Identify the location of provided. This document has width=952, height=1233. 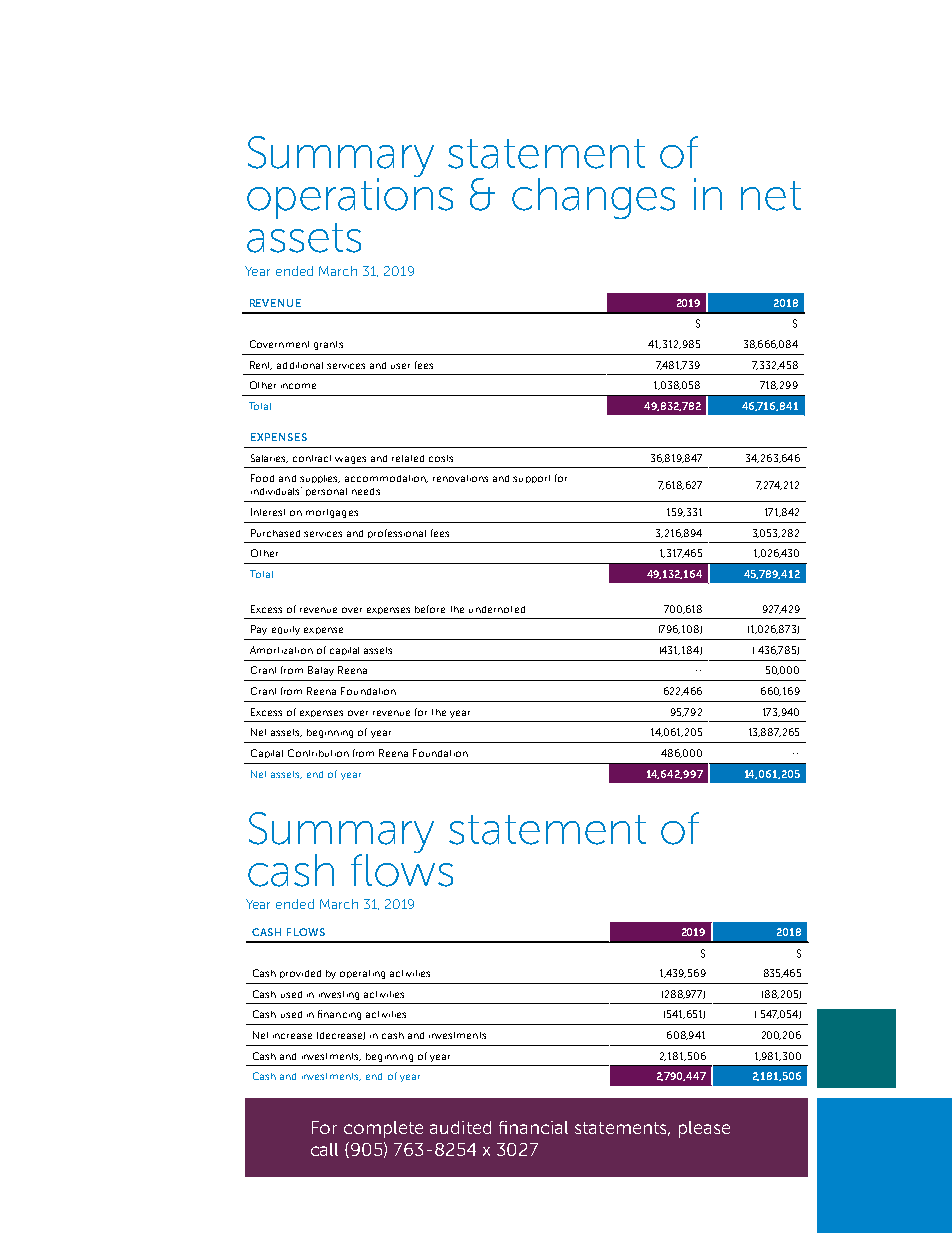
(300, 974).
